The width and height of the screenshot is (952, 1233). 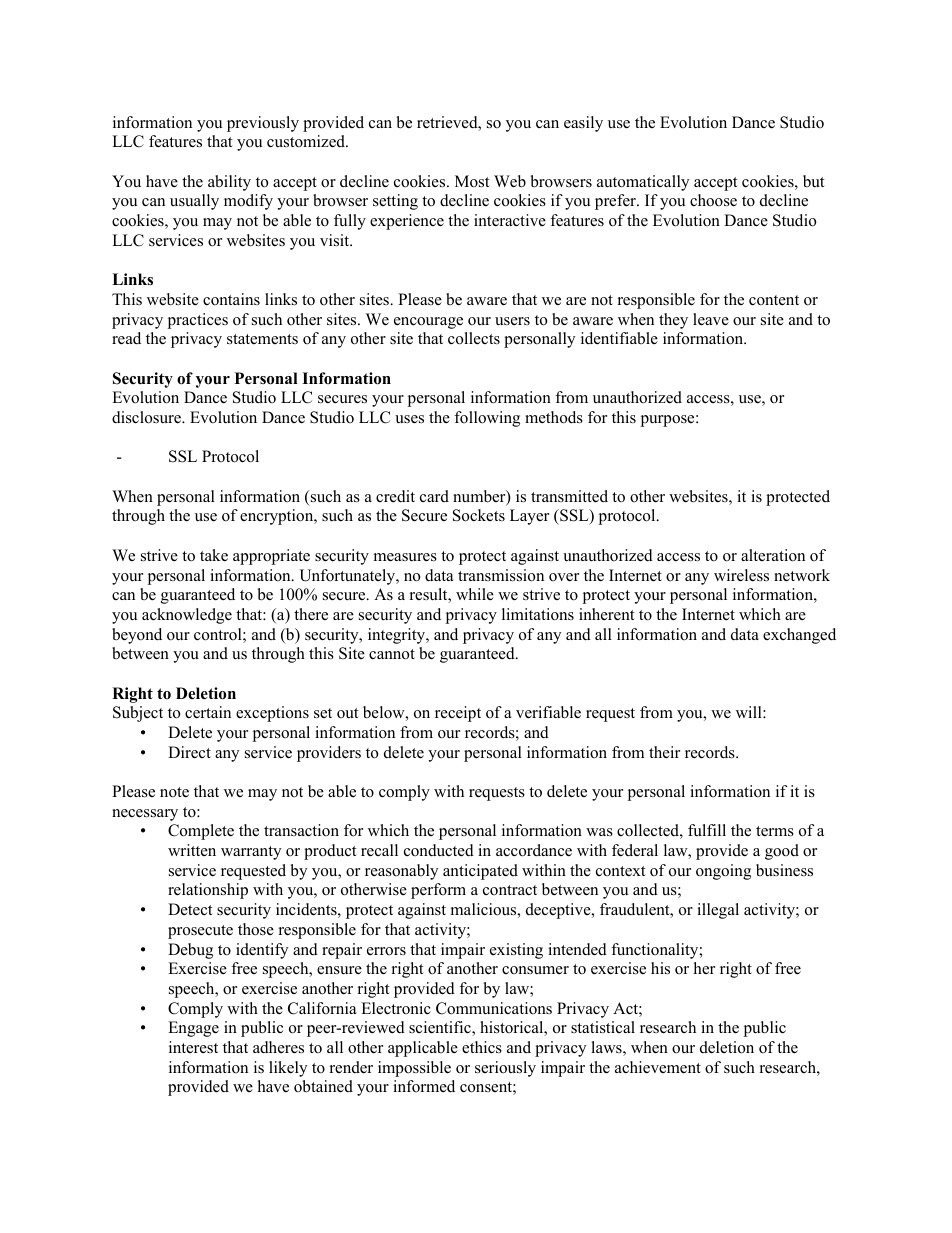 I want to click on achievement, so click(x=658, y=1067).
